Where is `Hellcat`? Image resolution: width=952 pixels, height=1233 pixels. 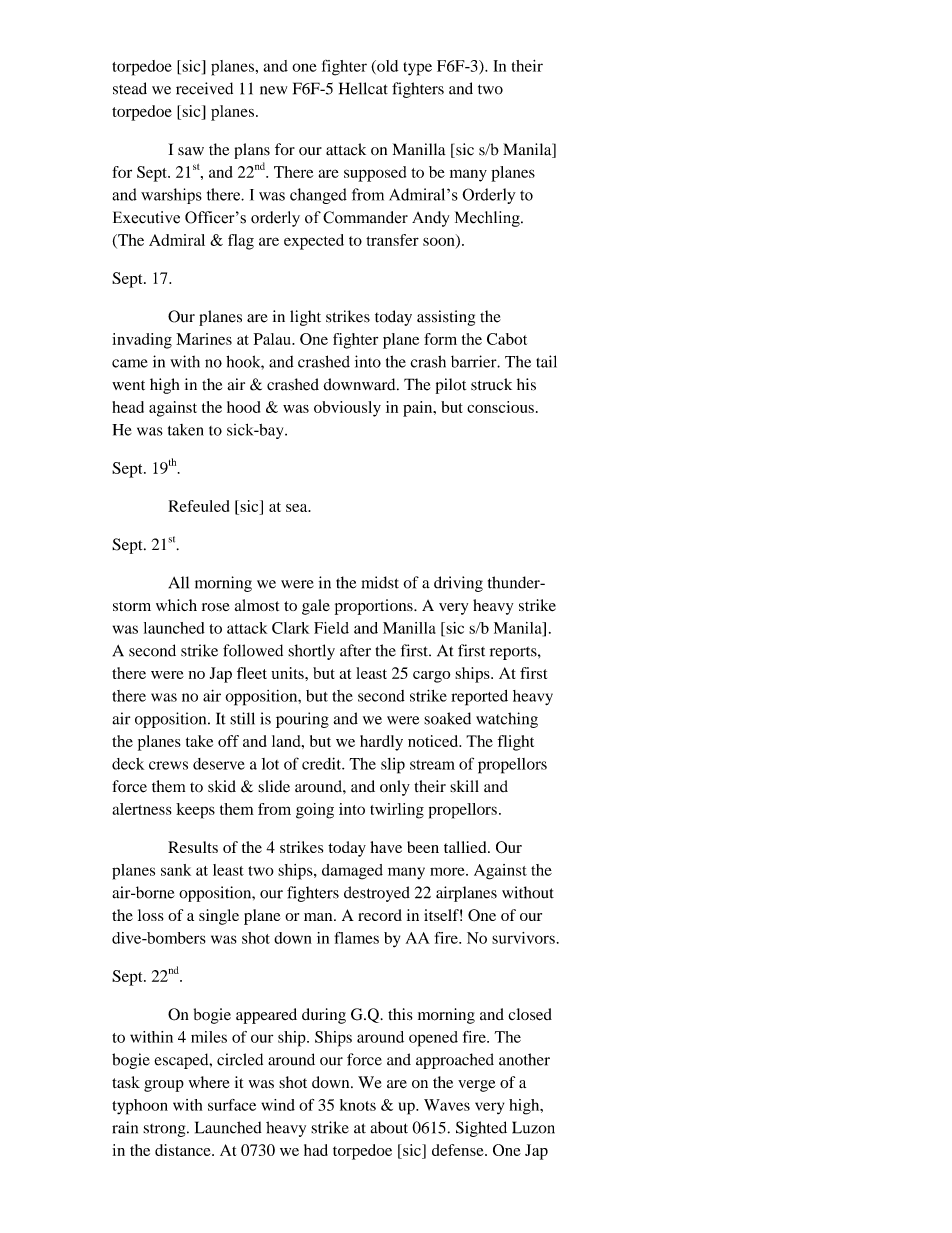
Hellcat is located at coordinates (363, 88).
